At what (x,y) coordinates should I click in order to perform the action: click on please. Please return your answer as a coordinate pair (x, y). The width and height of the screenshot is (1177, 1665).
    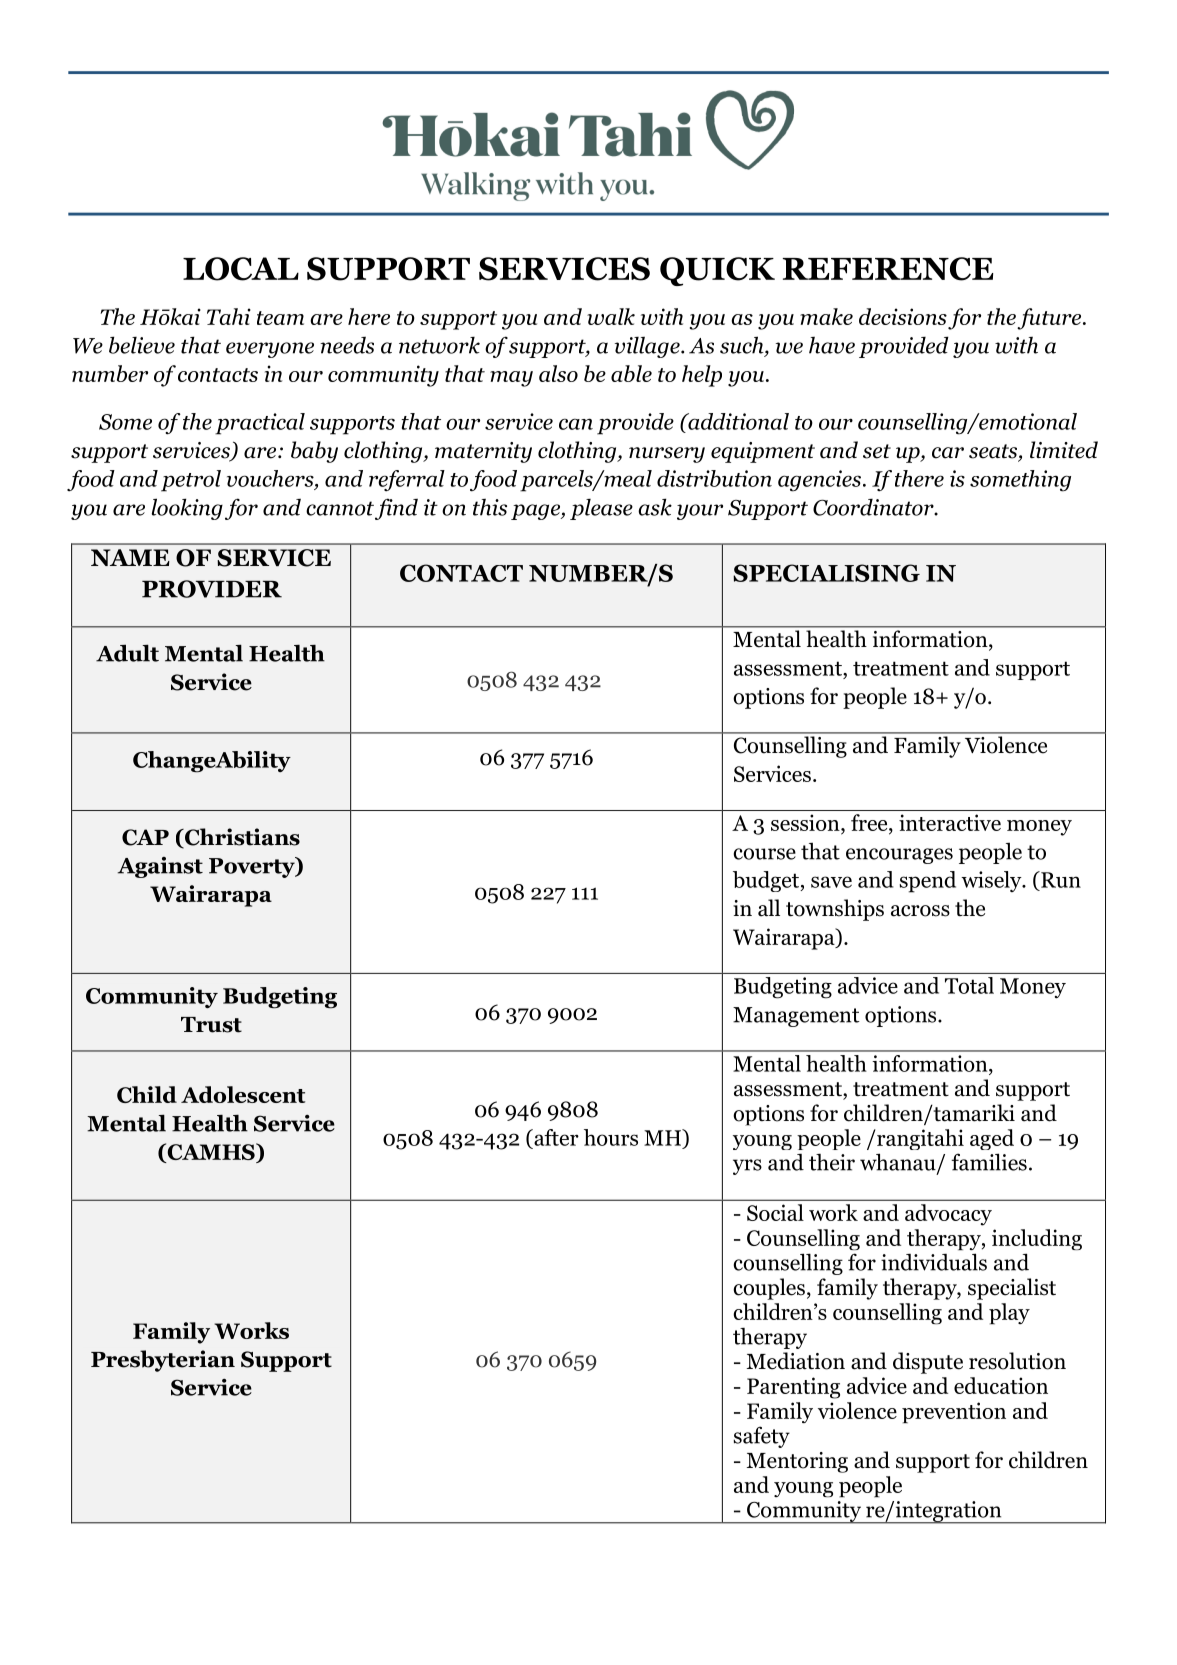
    Looking at the image, I should click on (601, 509).
